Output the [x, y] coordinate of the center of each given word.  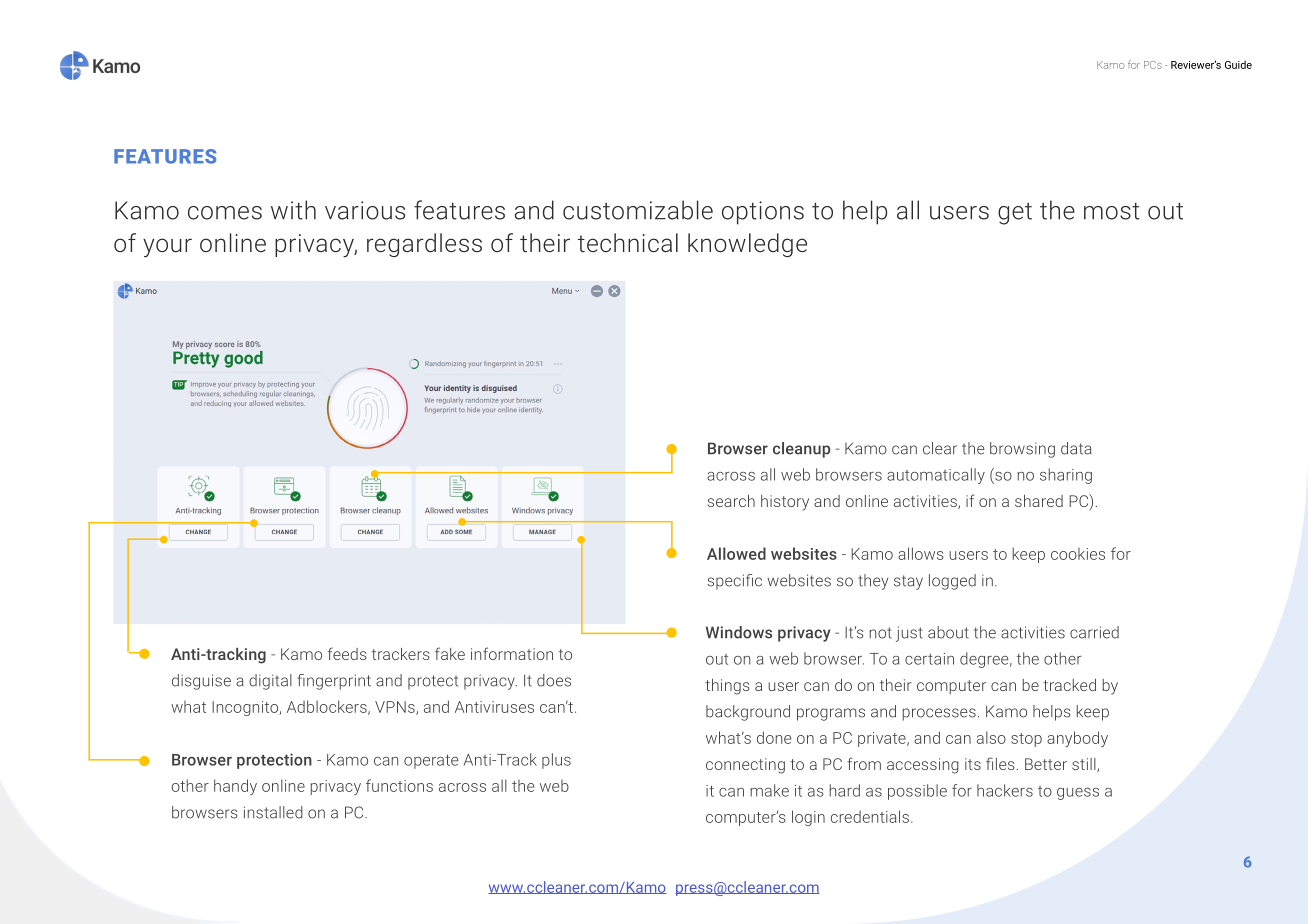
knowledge [747, 245]
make [769, 790]
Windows [739, 632]
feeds [347, 653]
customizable [638, 210]
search [731, 501]
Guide [1238, 64]
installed [273, 812]
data [1076, 448]
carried [1094, 632]
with [293, 210]
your [167, 248]
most [1112, 211]
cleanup [801, 450]
